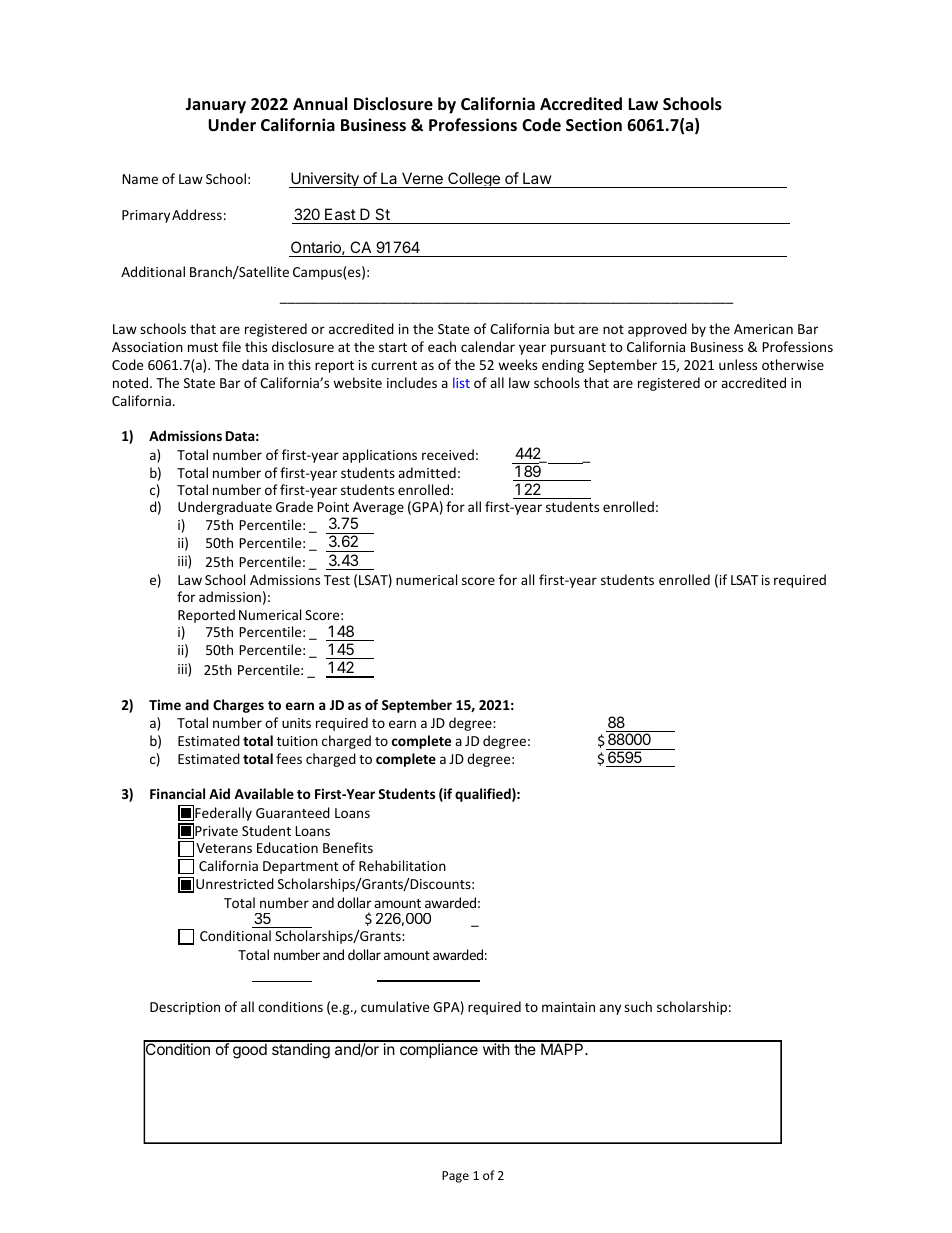 The width and height of the image is (952, 1233). Describe the element at coordinates (337, 580) in the image. I see `Test` at that location.
